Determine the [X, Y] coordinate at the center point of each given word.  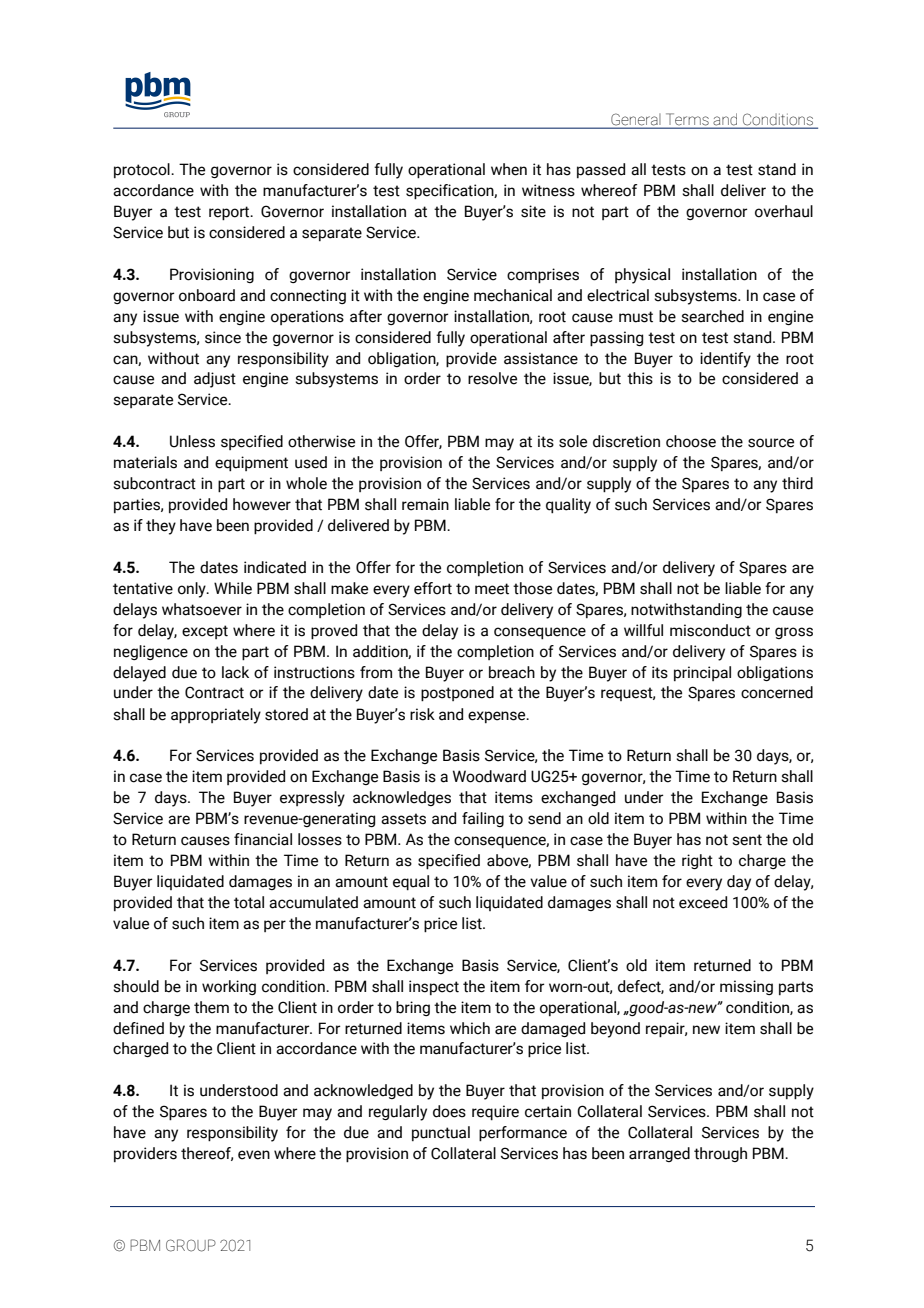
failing [483, 819]
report [230, 213]
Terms [687, 120]
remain [425, 504]
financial [263, 839]
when [509, 169]
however [262, 504]
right [697, 861]
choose [691, 441]
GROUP [191, 1245]
